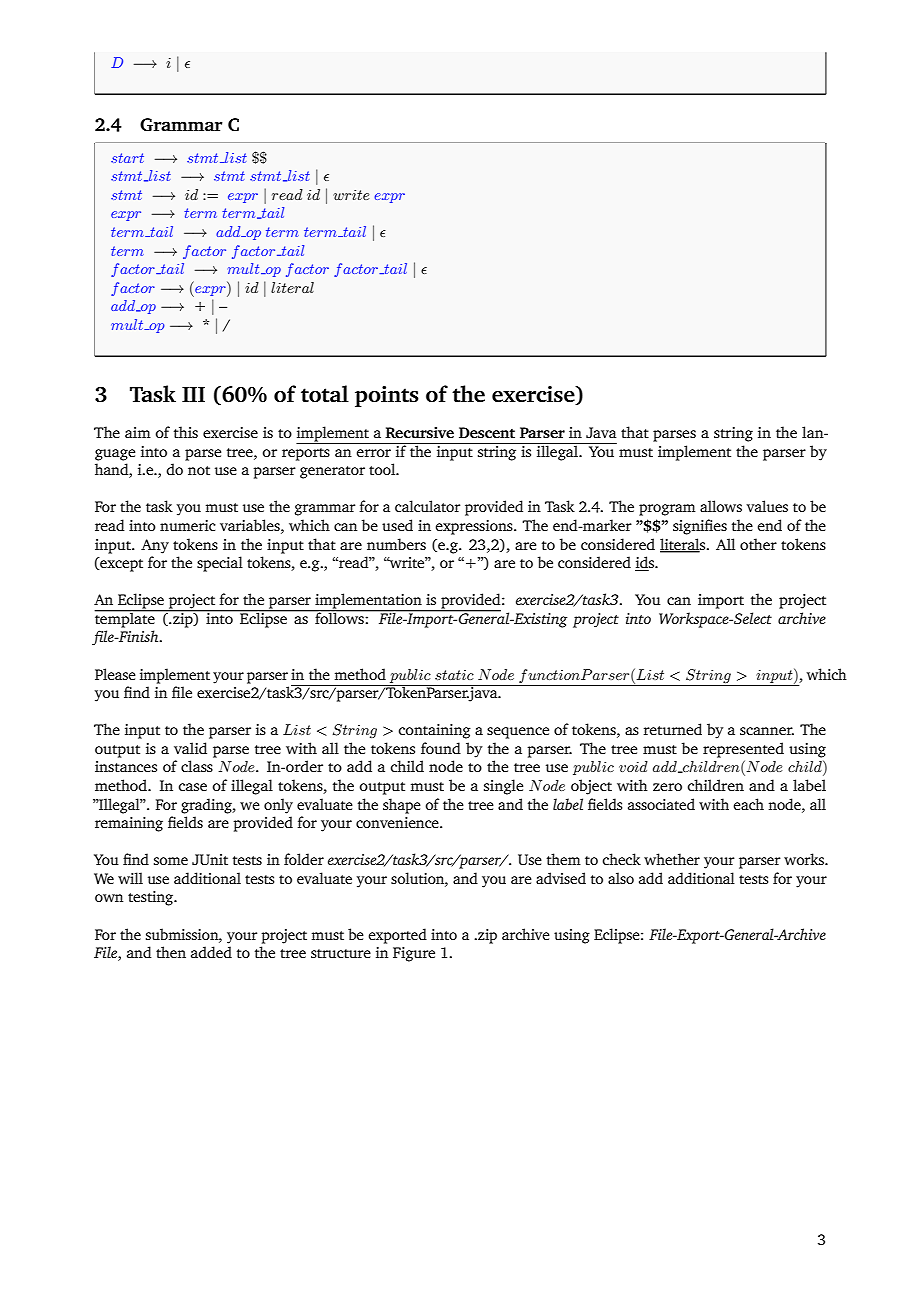  What do you see at coordinates (171, 952) in the screenshot?
I see `then` at bounding box center [171, 952].
